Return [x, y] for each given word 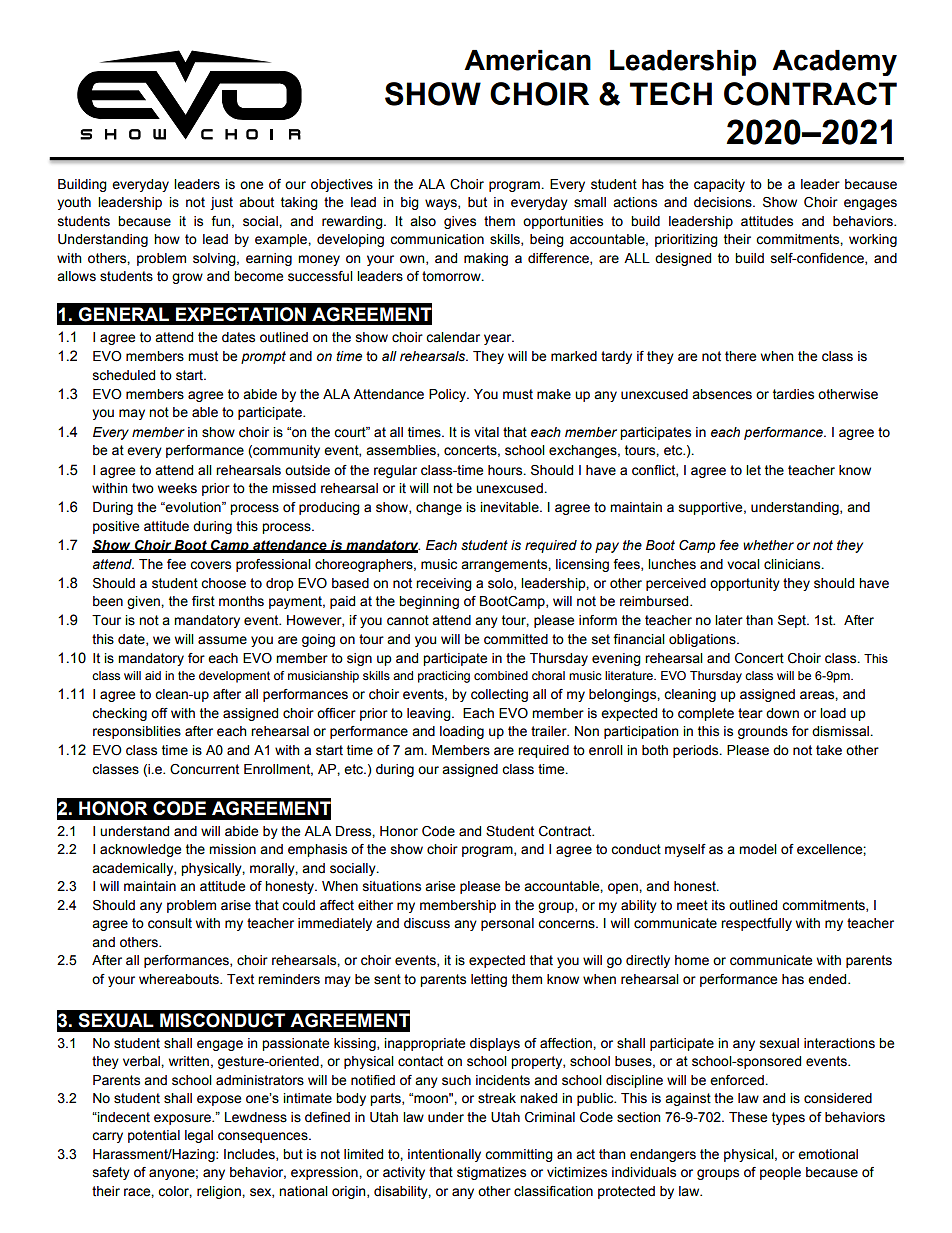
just [221, 203]
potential [154, 1136]
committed [516, 639]
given [144, 602]
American [527, 60]
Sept [793, 621]
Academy [834, 63]
